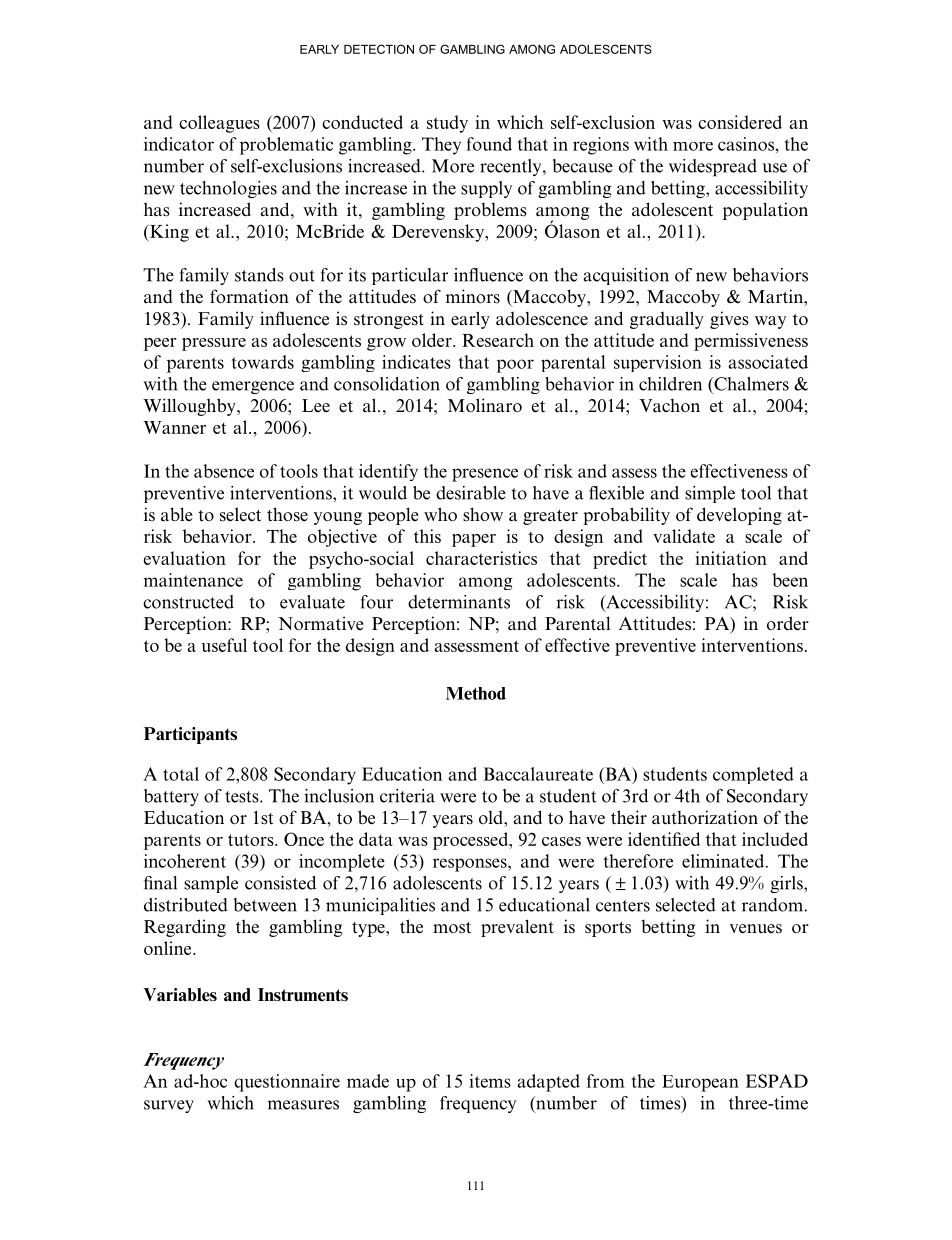 Image resolution: width=952 pixels, height=1240 pixels. I want to click on maintenance, so click(193, 580).
